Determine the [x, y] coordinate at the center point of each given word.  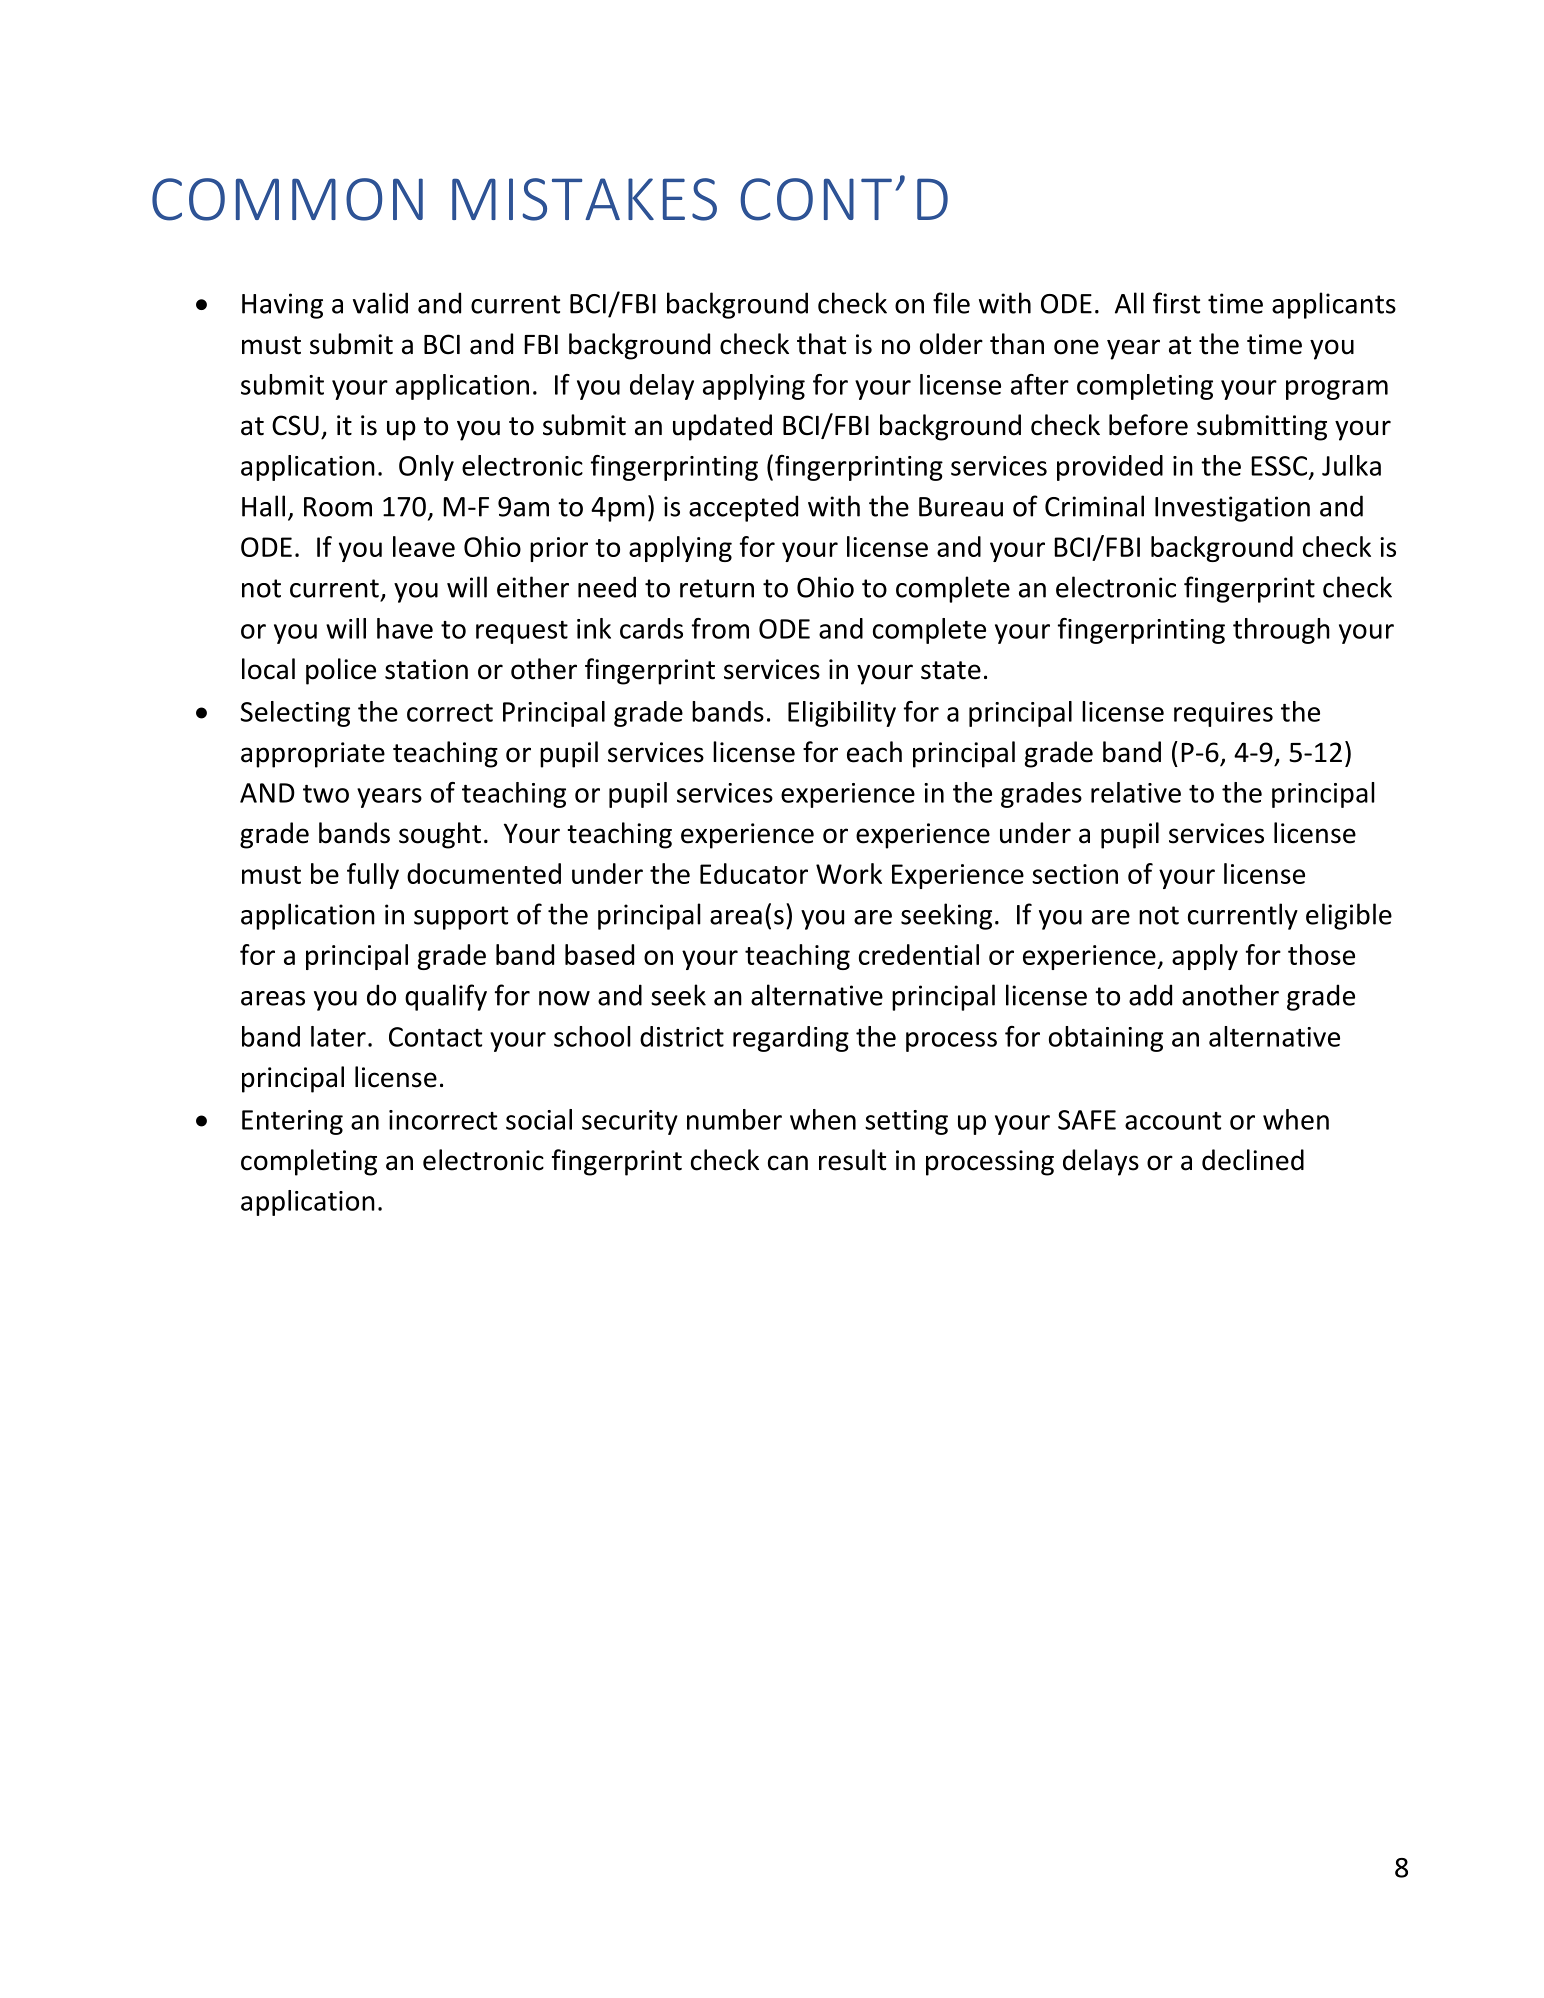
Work [849, 873]
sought [440, 835]
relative [1136, 792]
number [734, 1119]
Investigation [1232, 509]
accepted [743, 508]
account [1173, 1121]
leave [424, 546]
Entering [292, 1122]
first [1176, 303]
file [951, 303]
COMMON [287, 199]
